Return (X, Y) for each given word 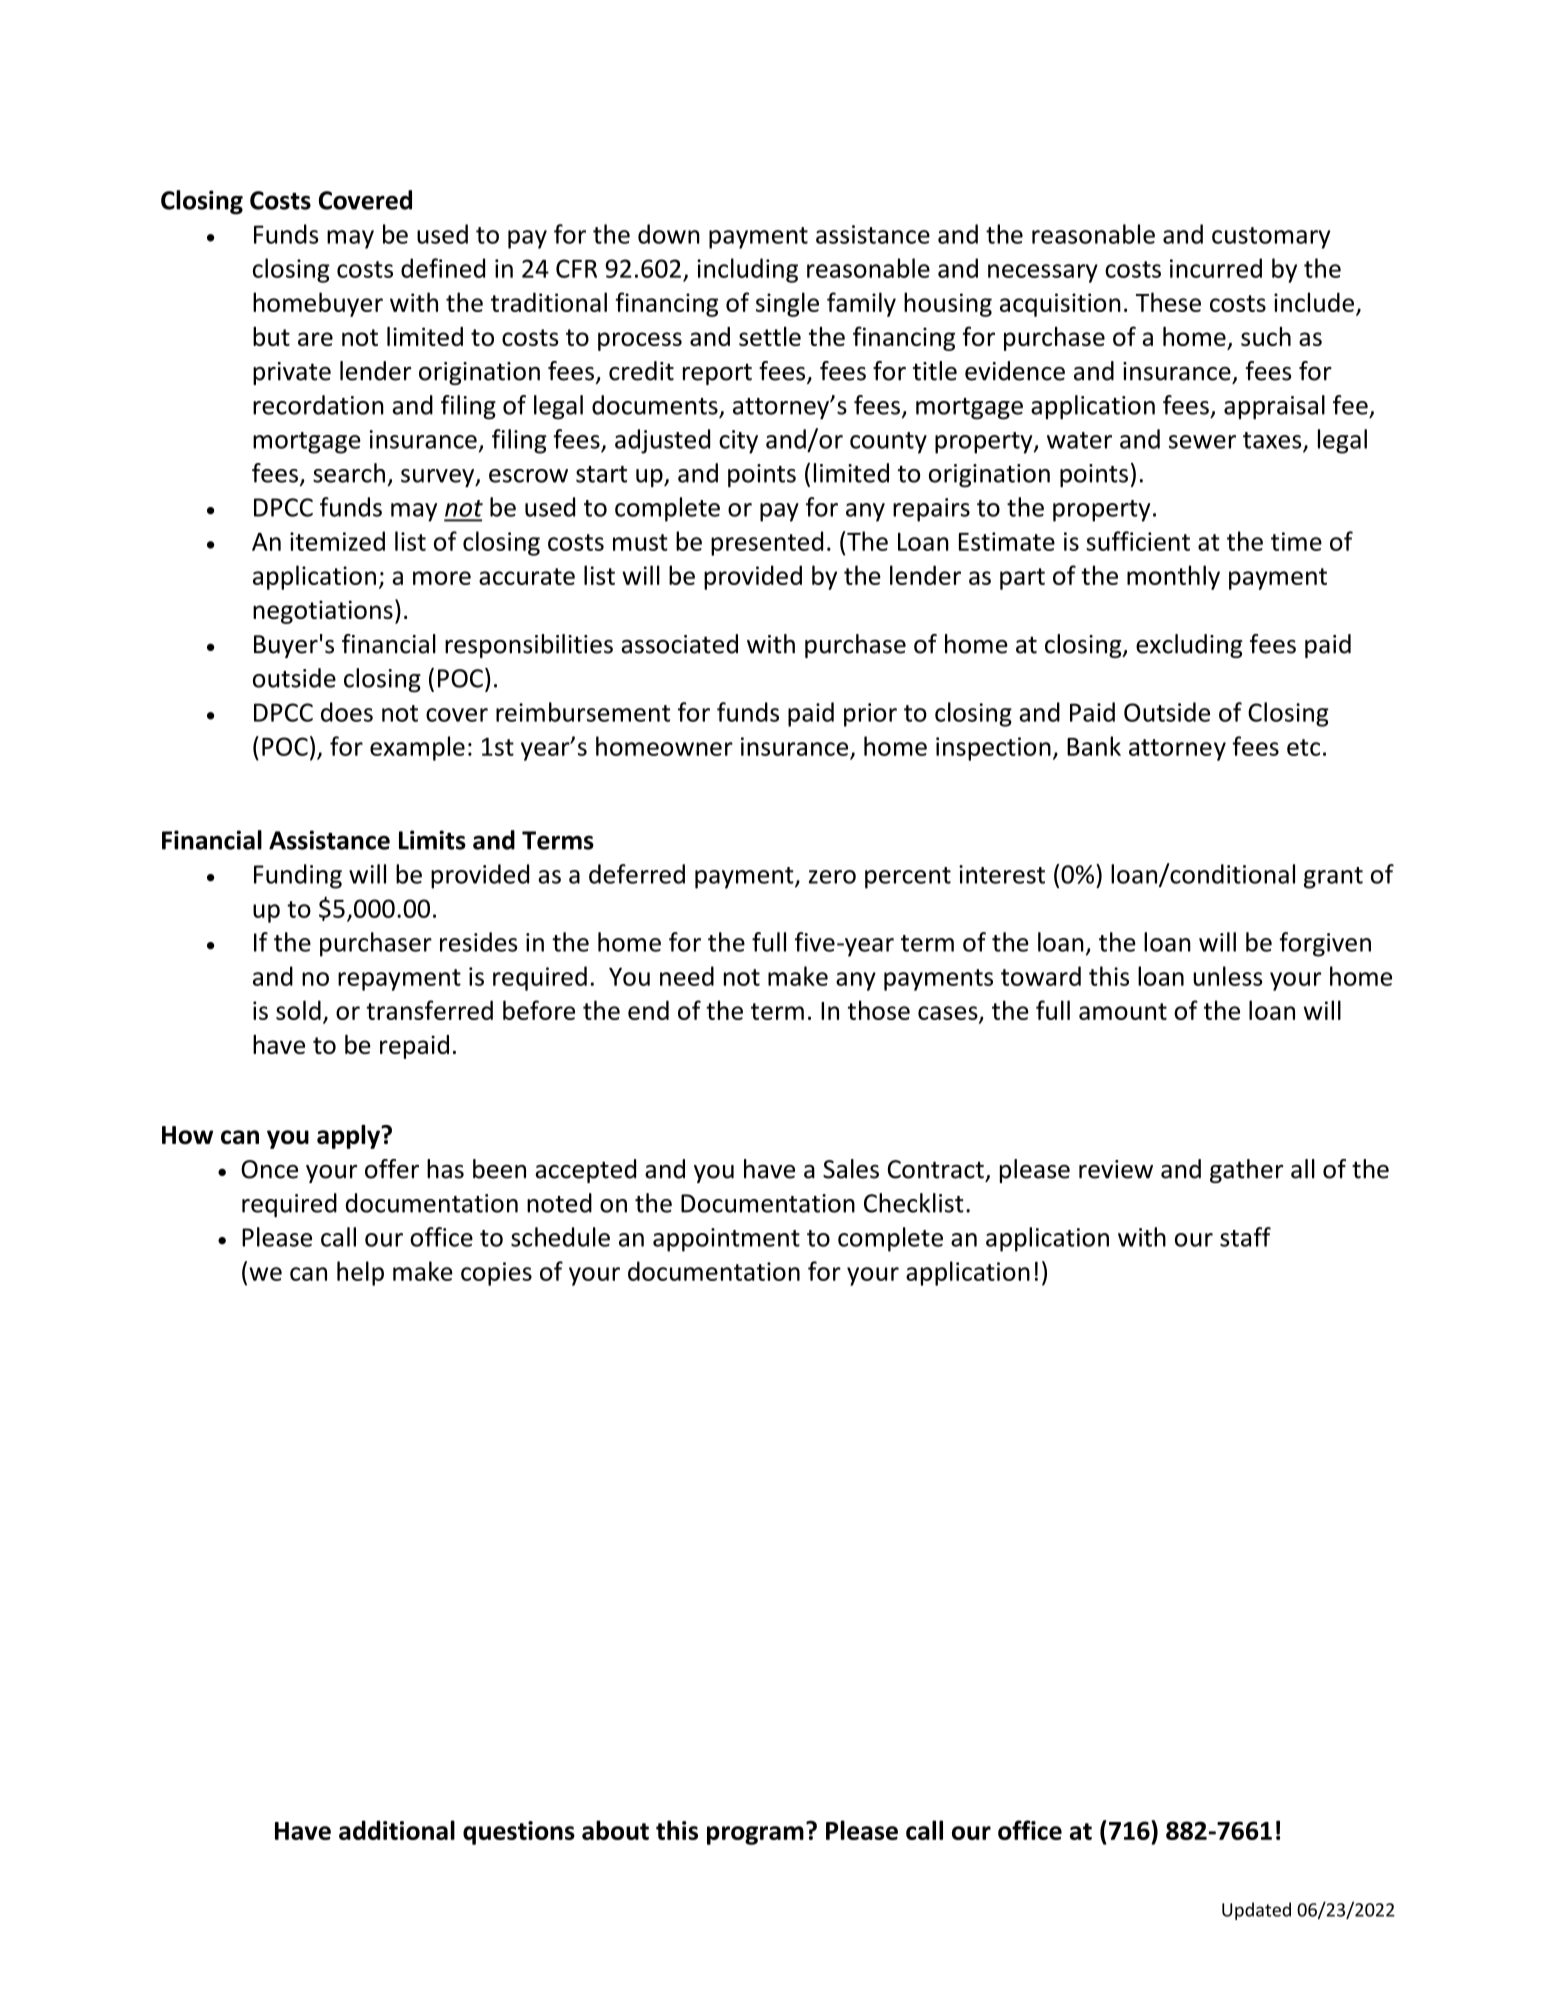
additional (397, 1830)
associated (679, 644)
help (360, 1273)
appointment (726, 1240)
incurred (1216, 268)
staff (1245, 1237)
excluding (1189, 646)
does (347, 712)
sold (298, 1010)
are (315, 339)
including (747, 270)
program (755, 1835)
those (879, 1010)
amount (1123, 1011)
